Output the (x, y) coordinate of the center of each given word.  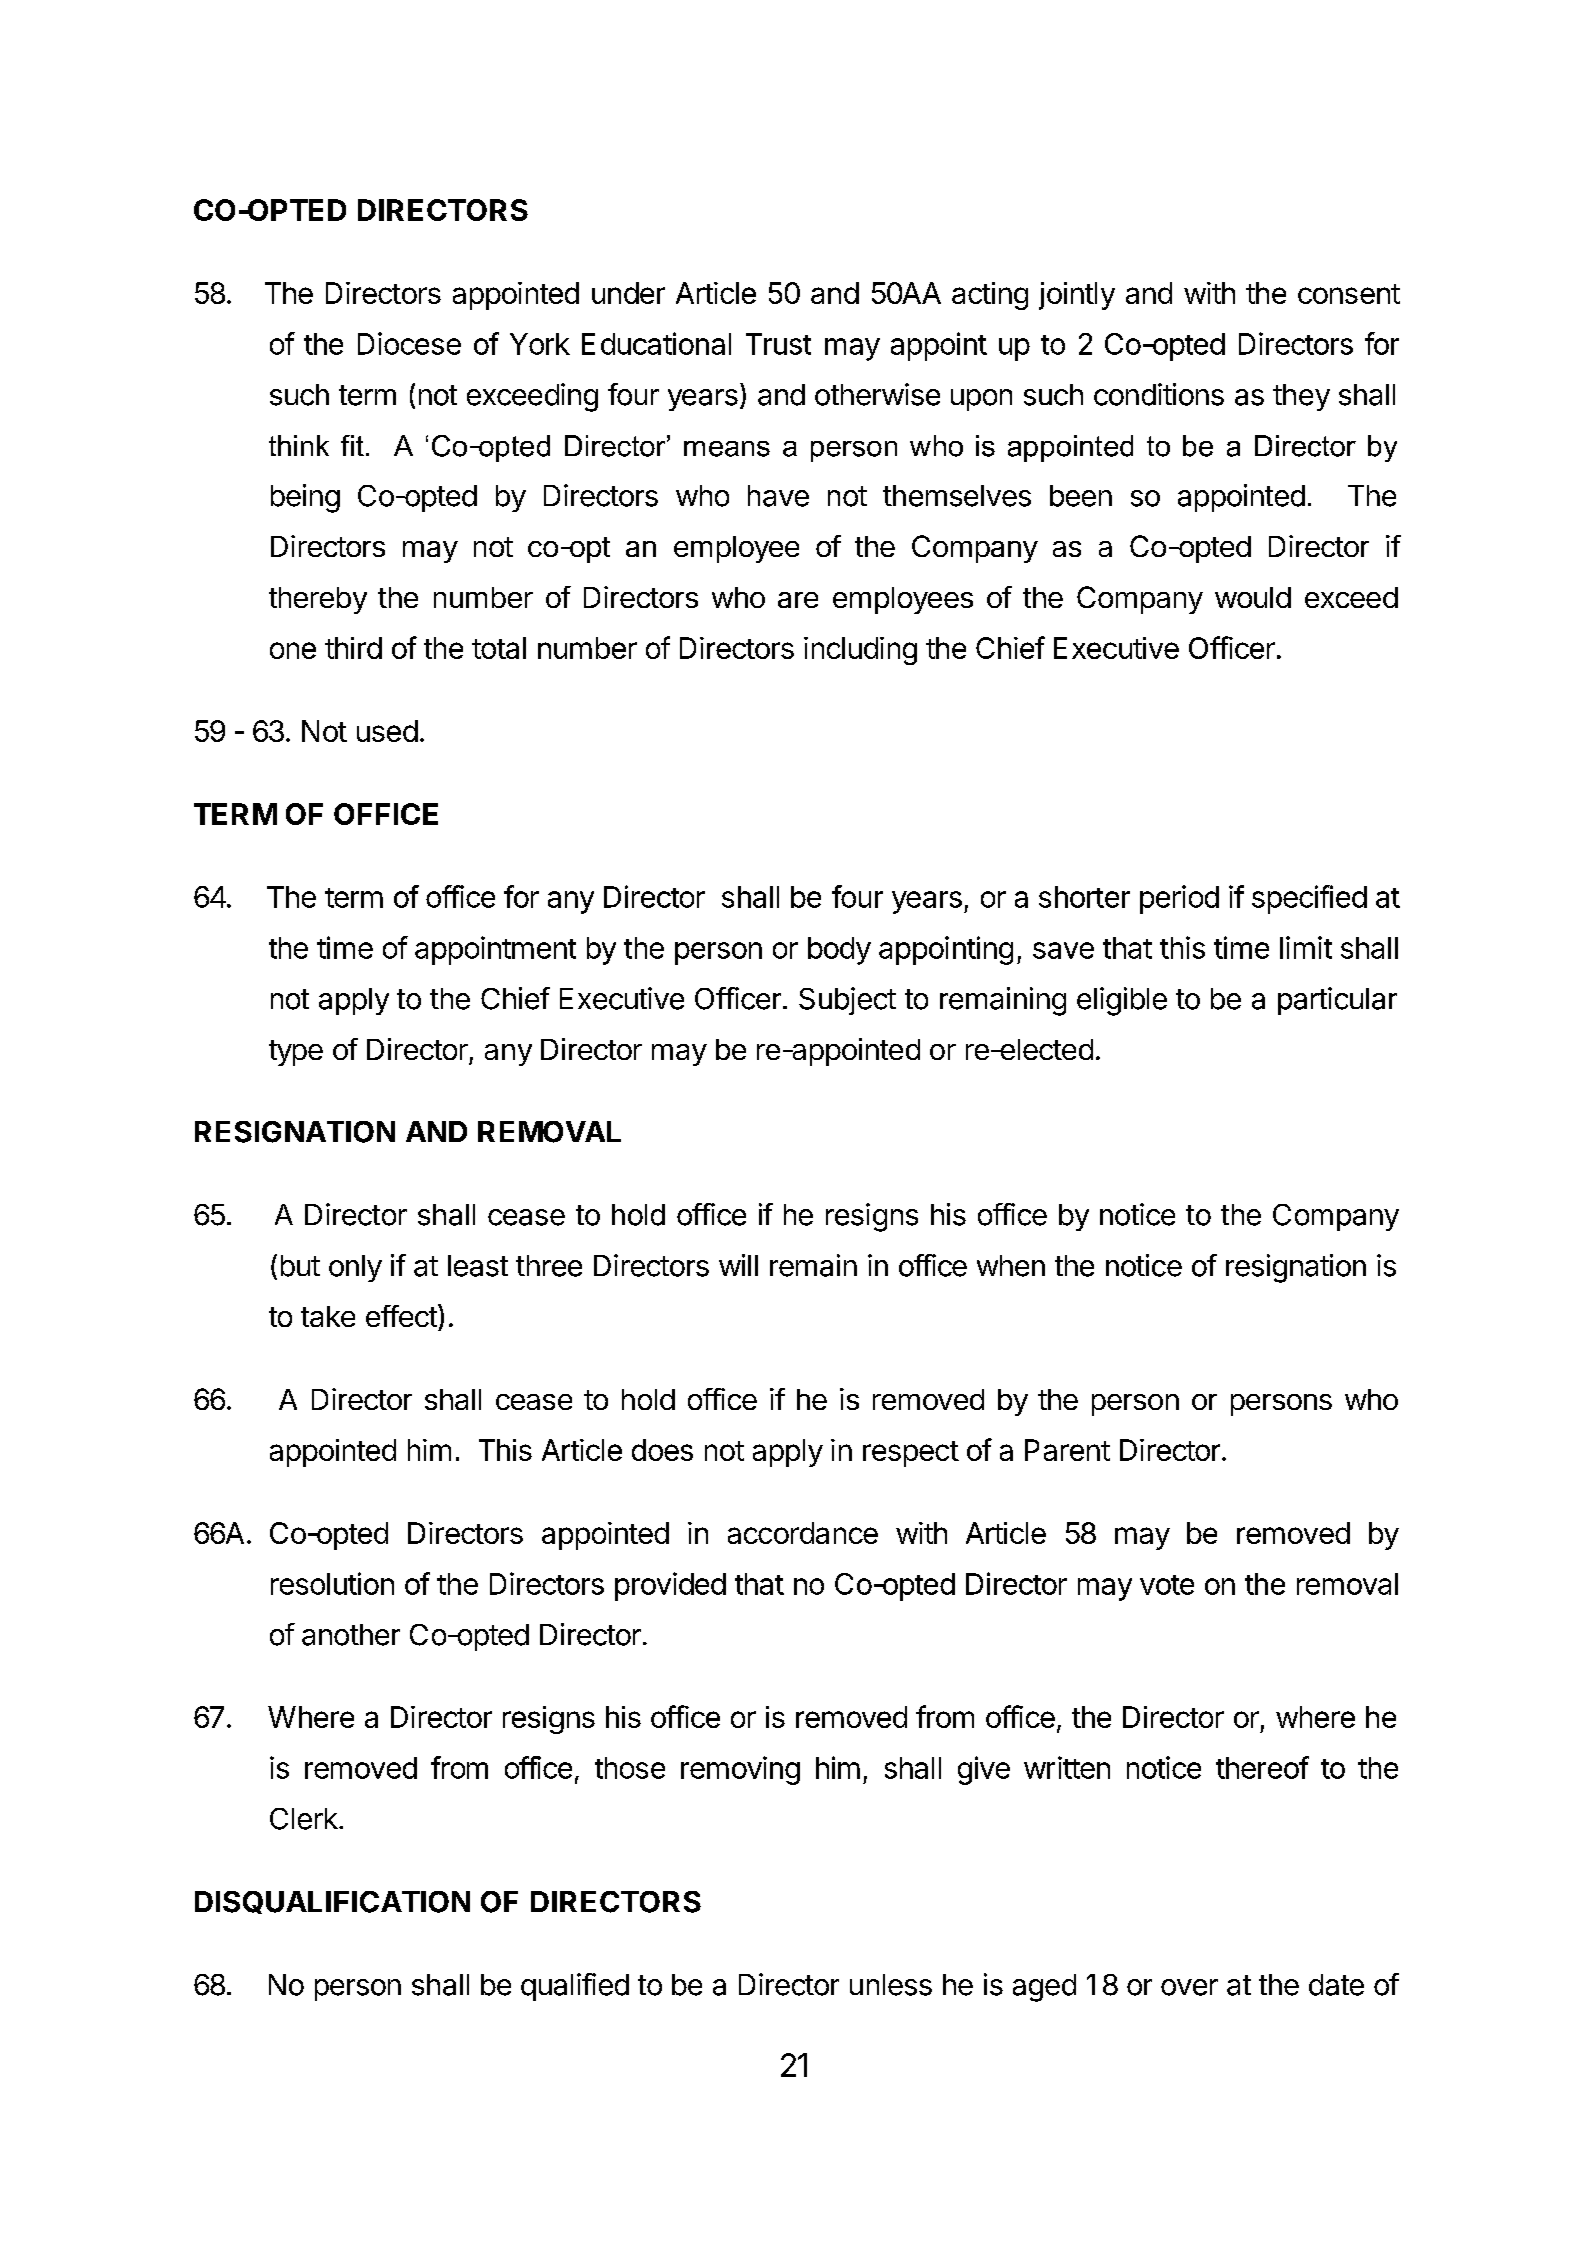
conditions (1159, 394)
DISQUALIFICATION (332, 1902)
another (351, 1635)
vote (1167, 1585)
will (738, 1265)
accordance (803, 1533)
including (860, 651)
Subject (847, 1001)
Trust (778, 344)
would (1253, 597)
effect (402, 1315)
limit (1306, 947)
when (1011, 1266)
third (353, 648)
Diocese (409, 343)
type (296, 1053)
